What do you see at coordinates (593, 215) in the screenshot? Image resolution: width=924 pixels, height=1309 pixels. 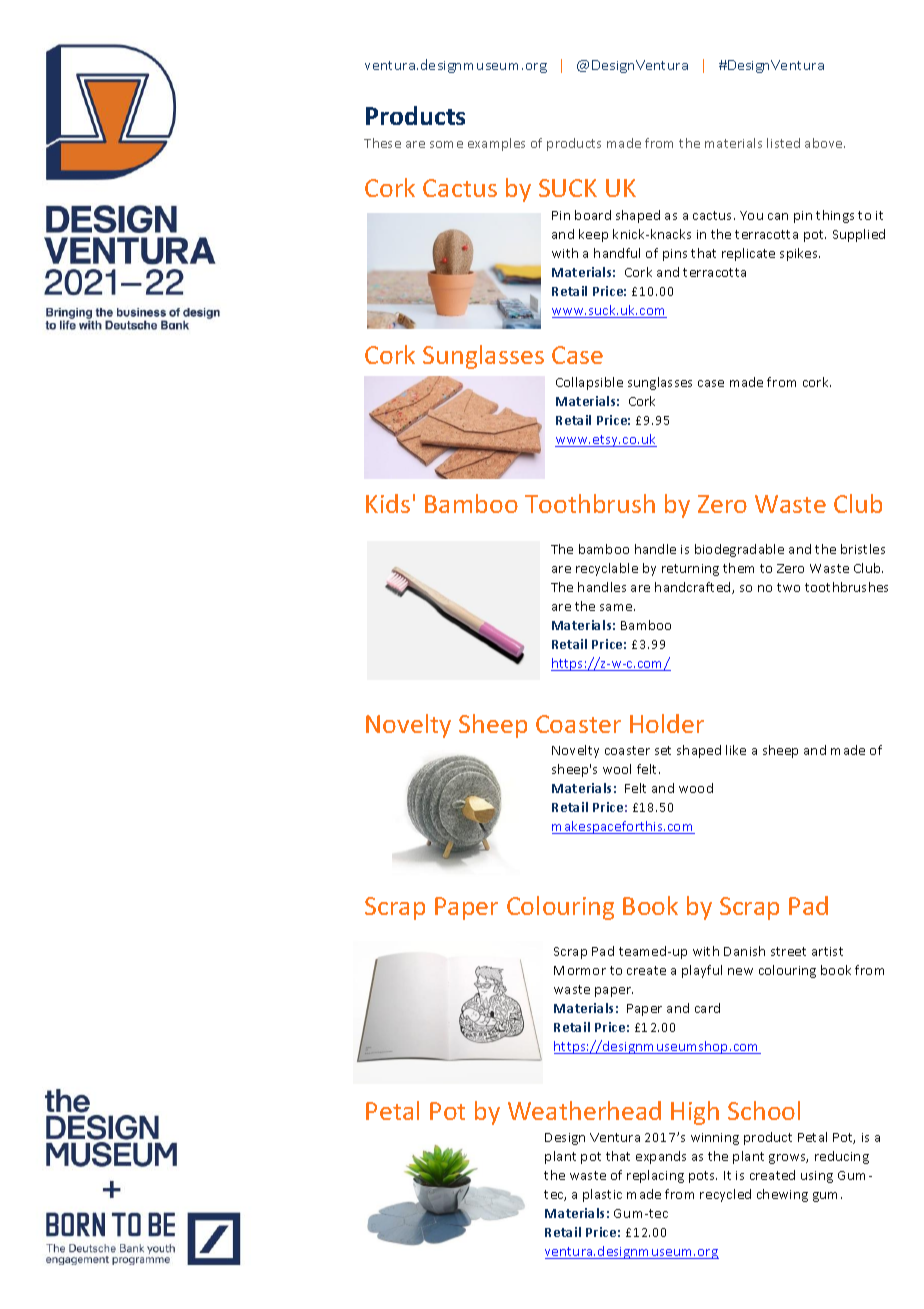 I see `board` at bounding box center [593, 215].
